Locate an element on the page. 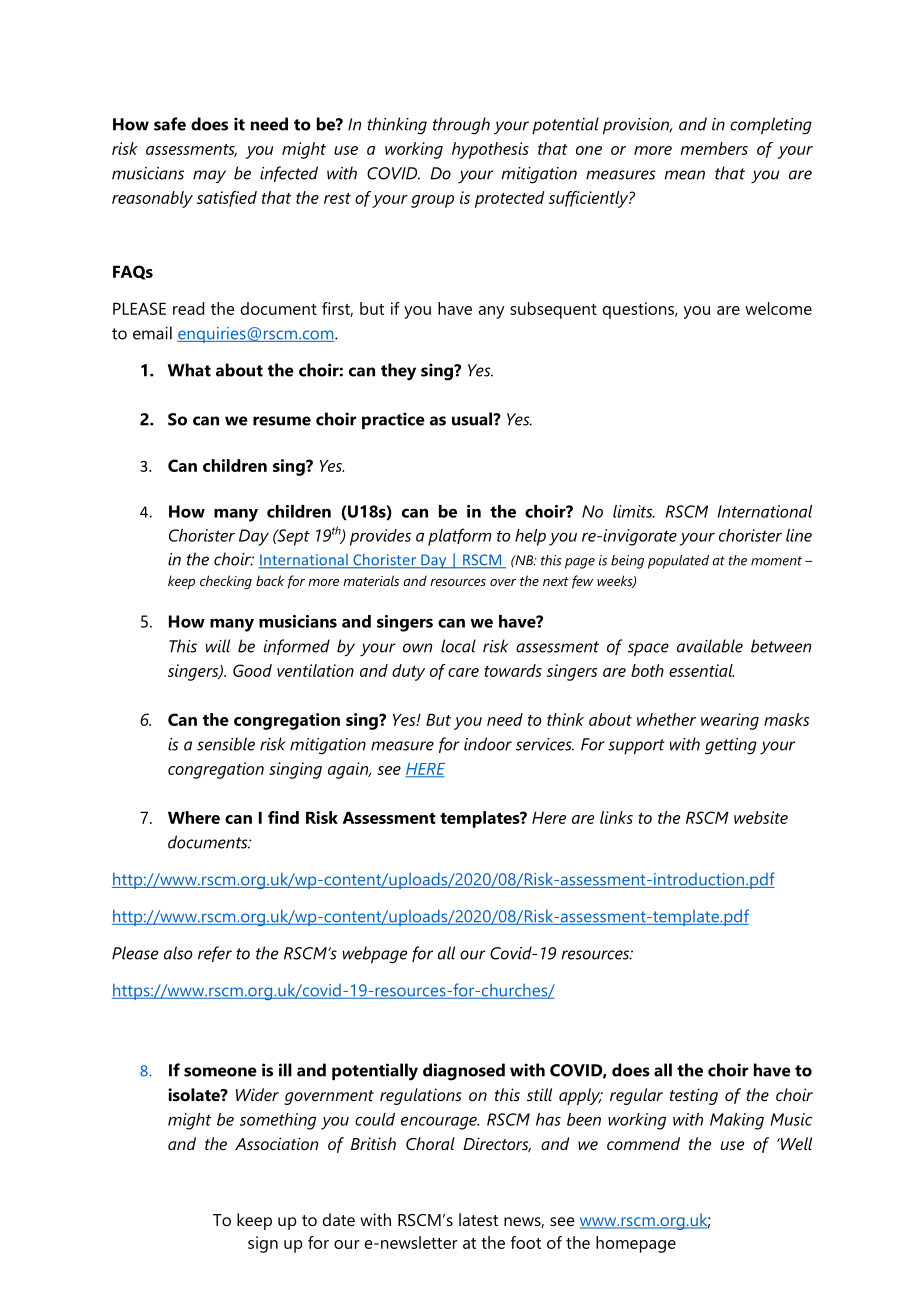 Image resolution: width=924 pixels, height=1308 pixels. resume is located at coordinates (282, 421).
